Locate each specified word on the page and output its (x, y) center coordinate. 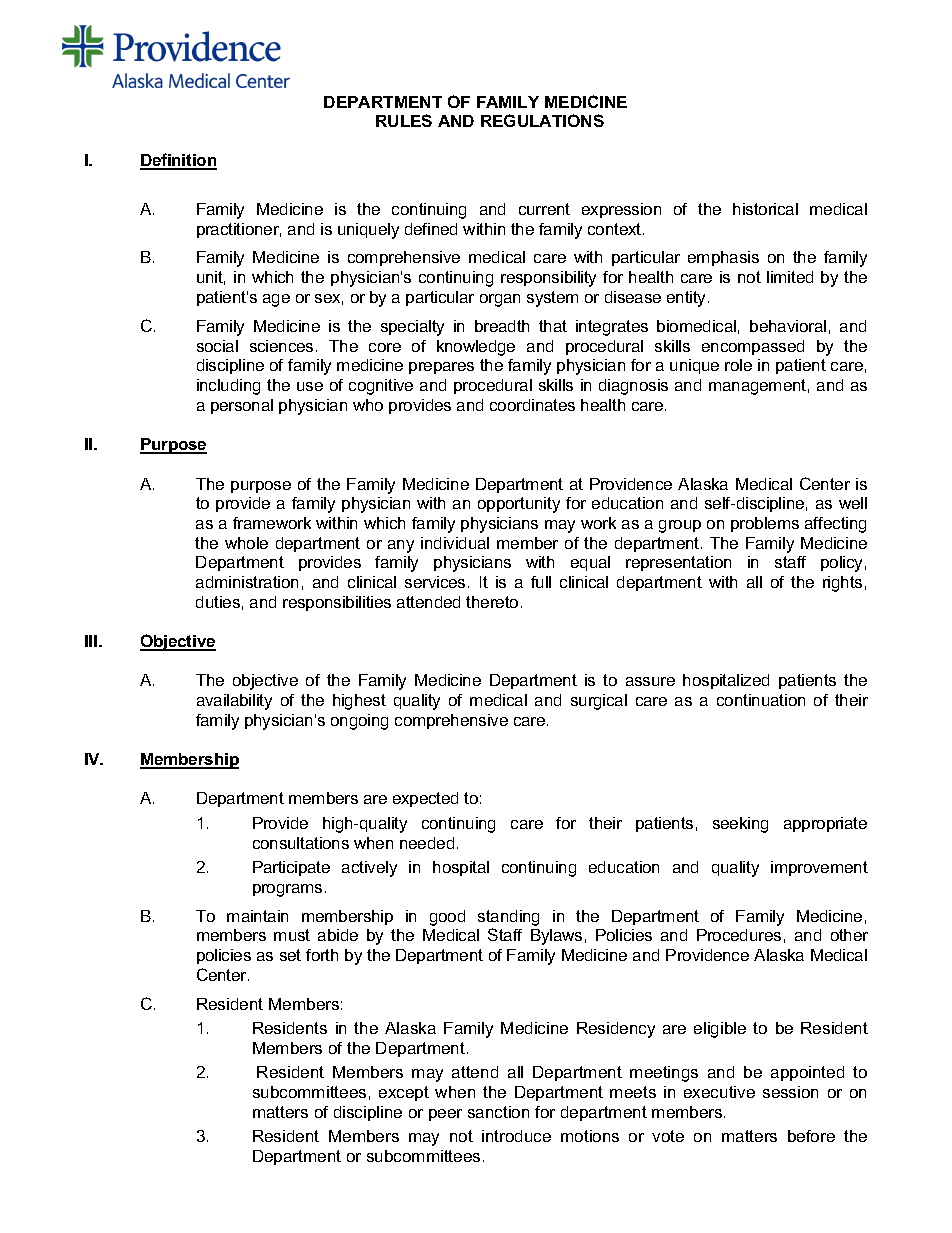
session (790, 1092)
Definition (178, 161)
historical (765, 209)
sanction (498, 1112)
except (404, 1093)
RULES (404, 120)
